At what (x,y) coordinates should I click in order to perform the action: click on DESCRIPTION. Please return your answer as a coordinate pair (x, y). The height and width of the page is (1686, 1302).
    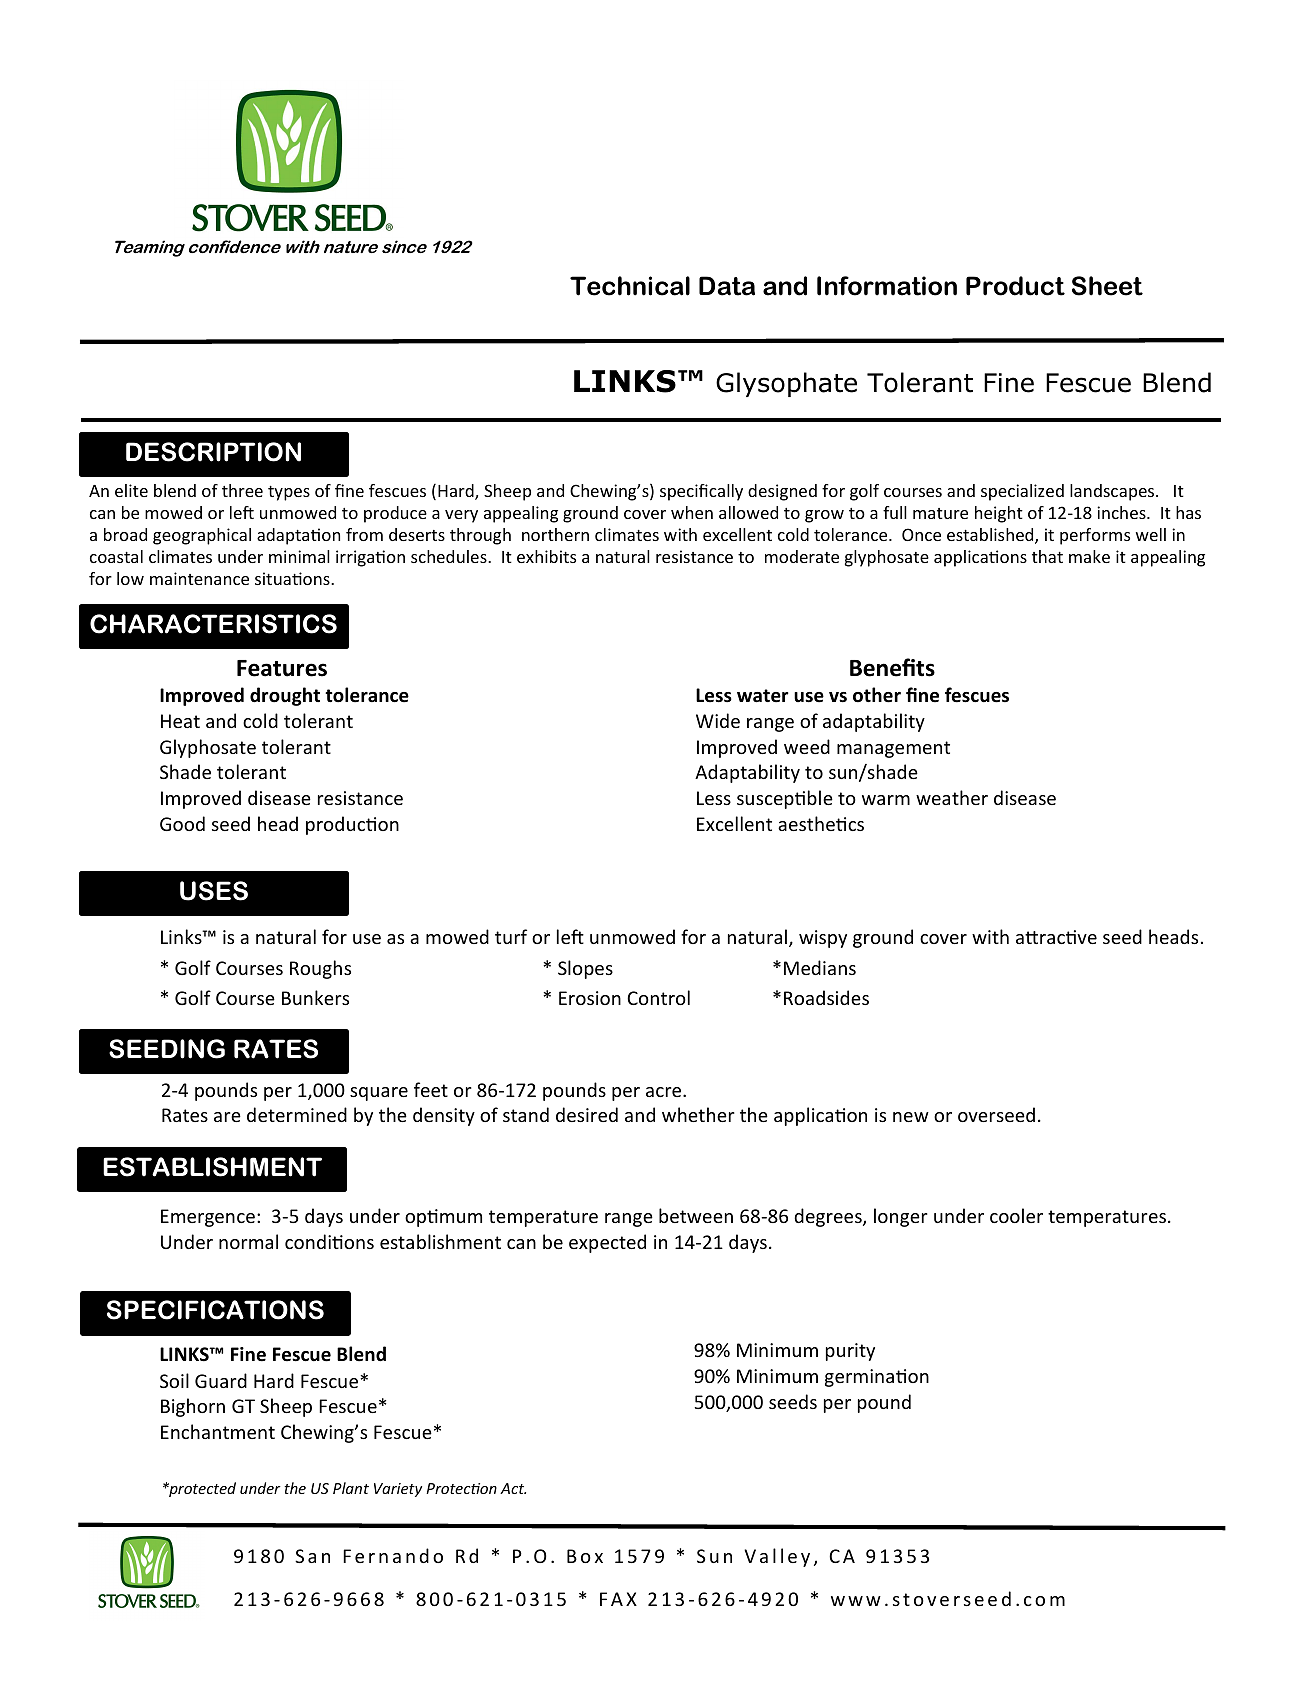
    Looking at the image, I should click on (213, 452).
